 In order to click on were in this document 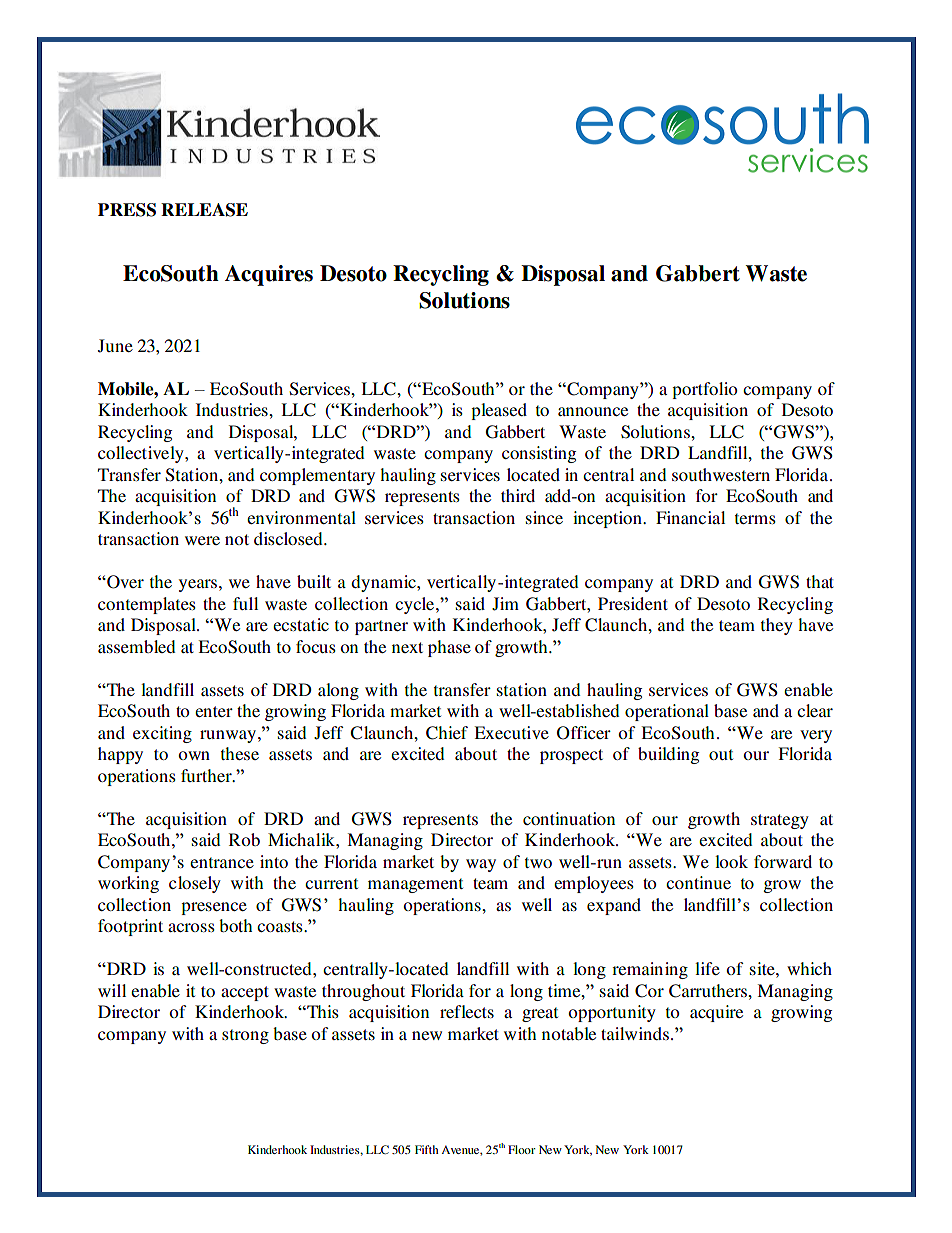, I will do `click(202, 540)`.
